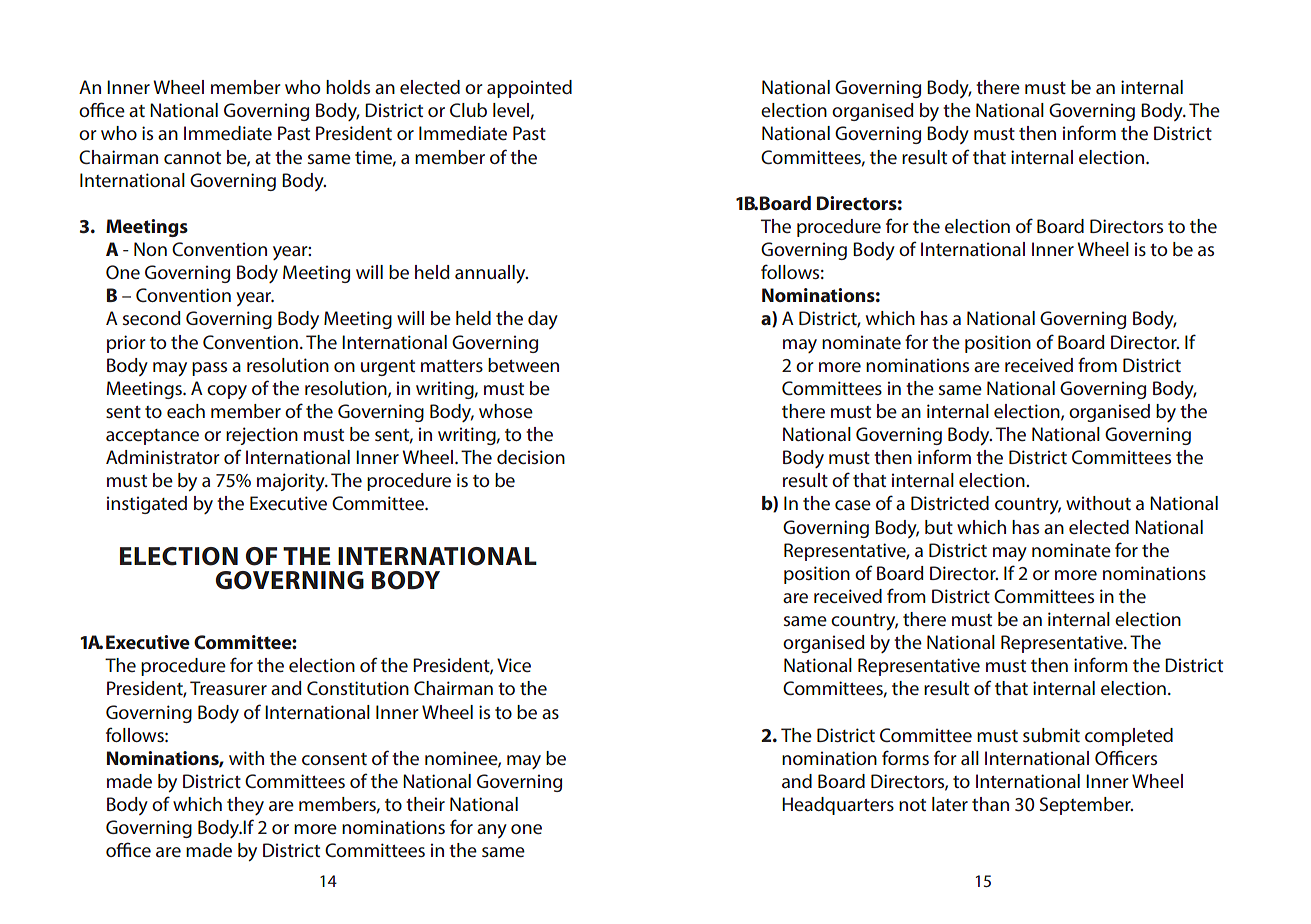 The height and width of the page is (924, 1311). Describe the element at coordinates (529, 89) in the page. I see `appointed` at that location.
